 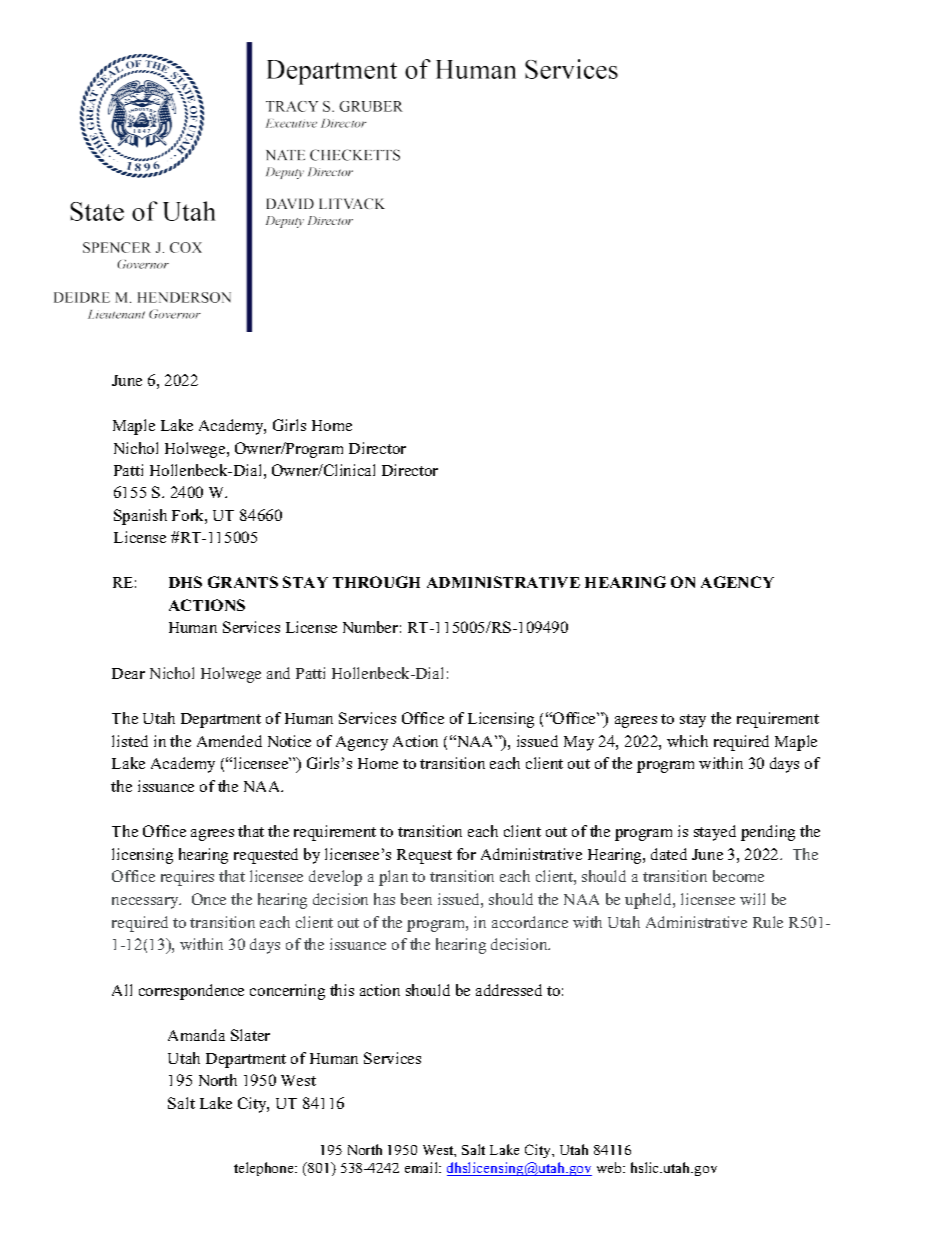 What do you see at coordinates (768, 833) in the screenshot?
I see `pending` at bounding box center [768, 833].
